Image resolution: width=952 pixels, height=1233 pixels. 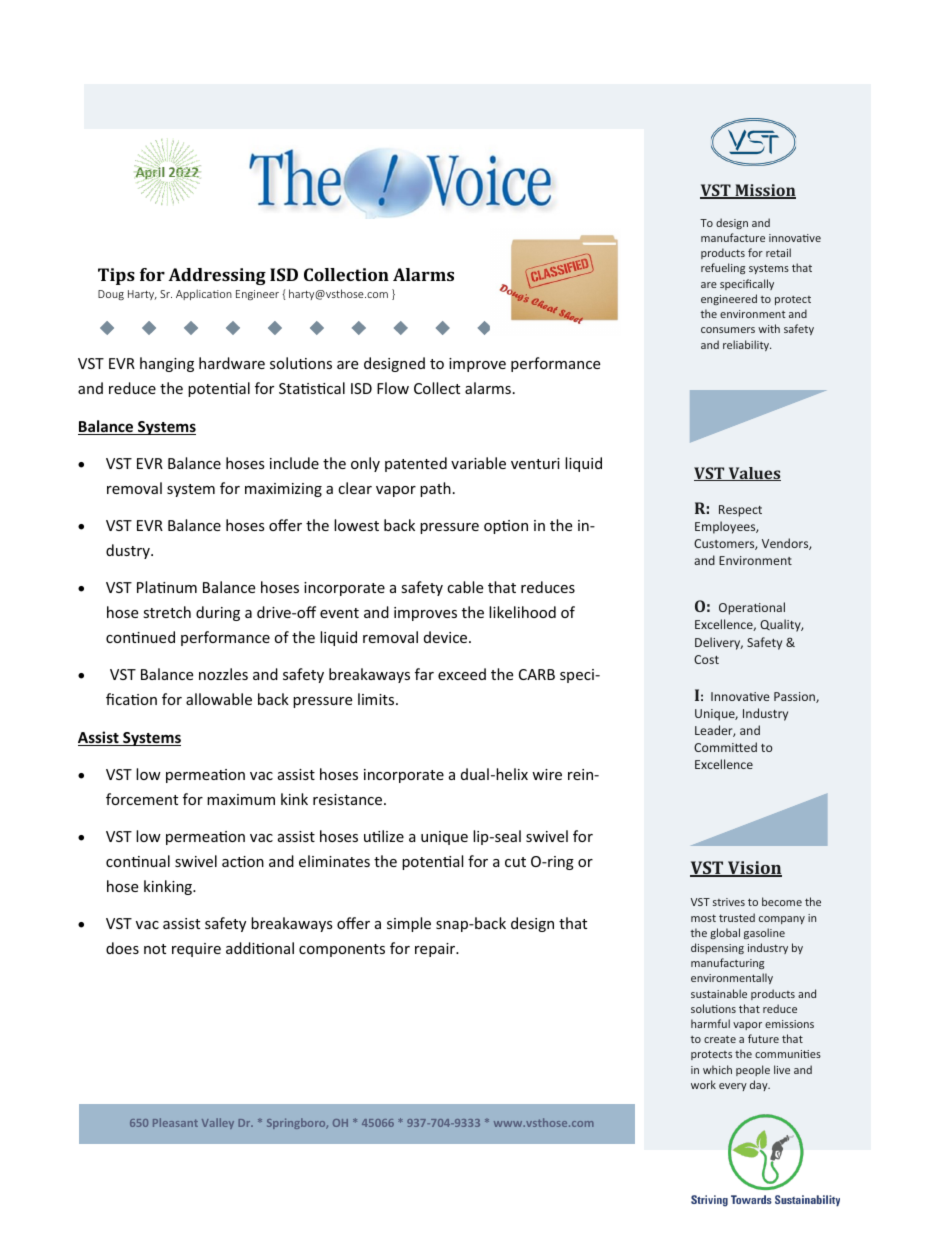 What do you see at coordinates (219, 699) in the screenshot?
I see `allowable` at bounding box center [219, 699].
